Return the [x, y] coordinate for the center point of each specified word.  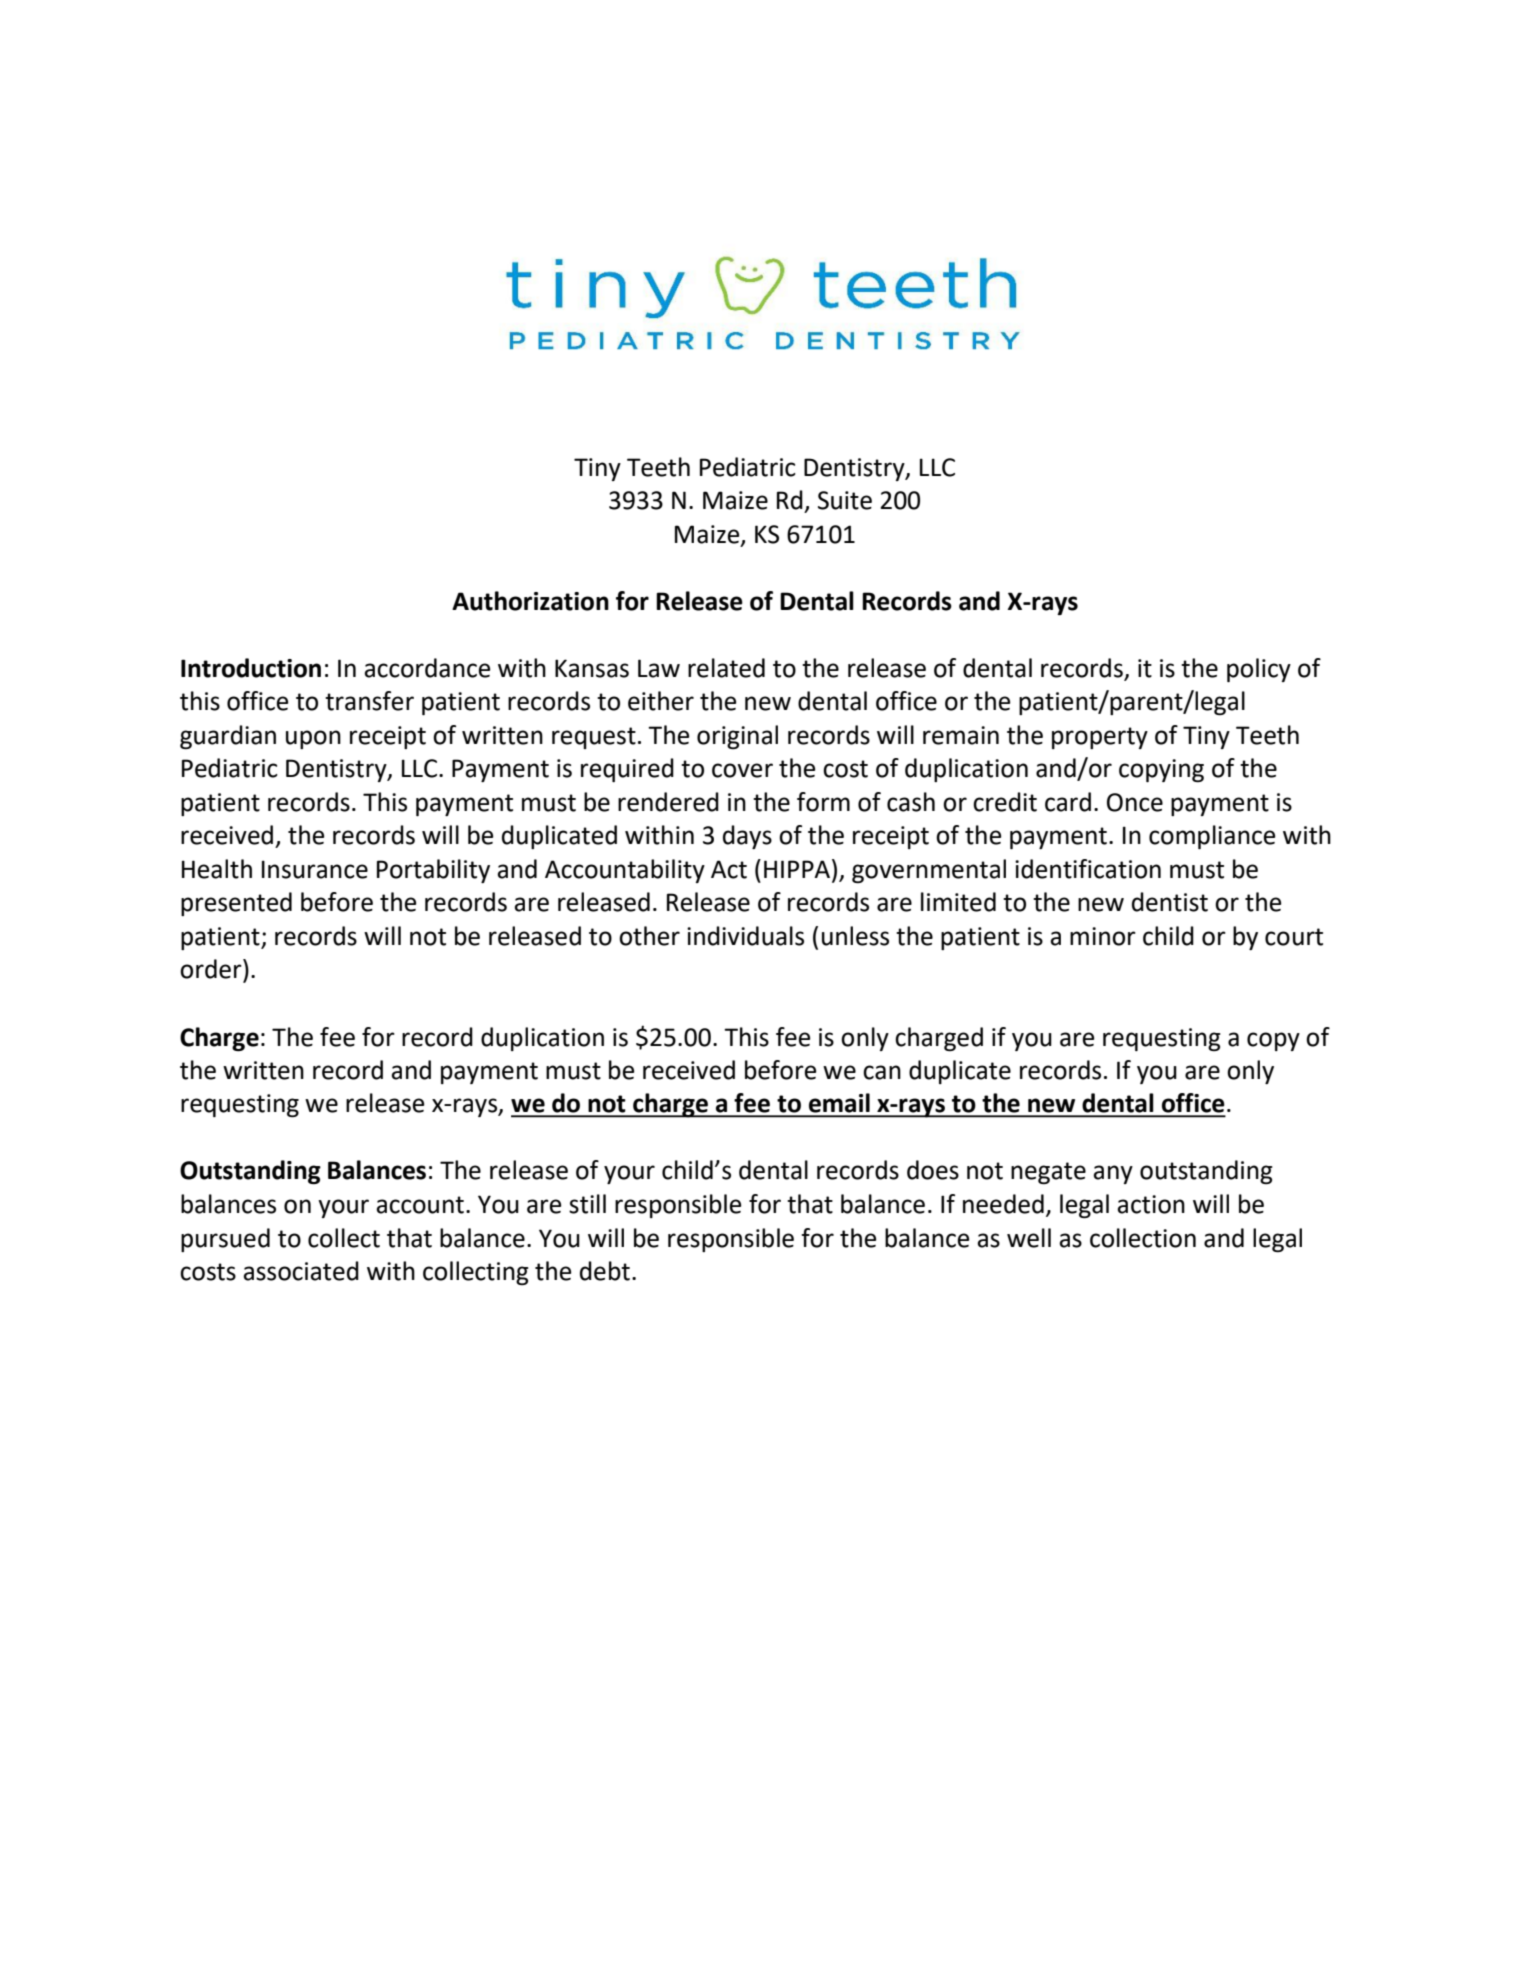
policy [1259, 670]
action [1151, 1204]
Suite [845, 500]
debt [605, 1271]
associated [301, 1271]
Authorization [530, 601]
